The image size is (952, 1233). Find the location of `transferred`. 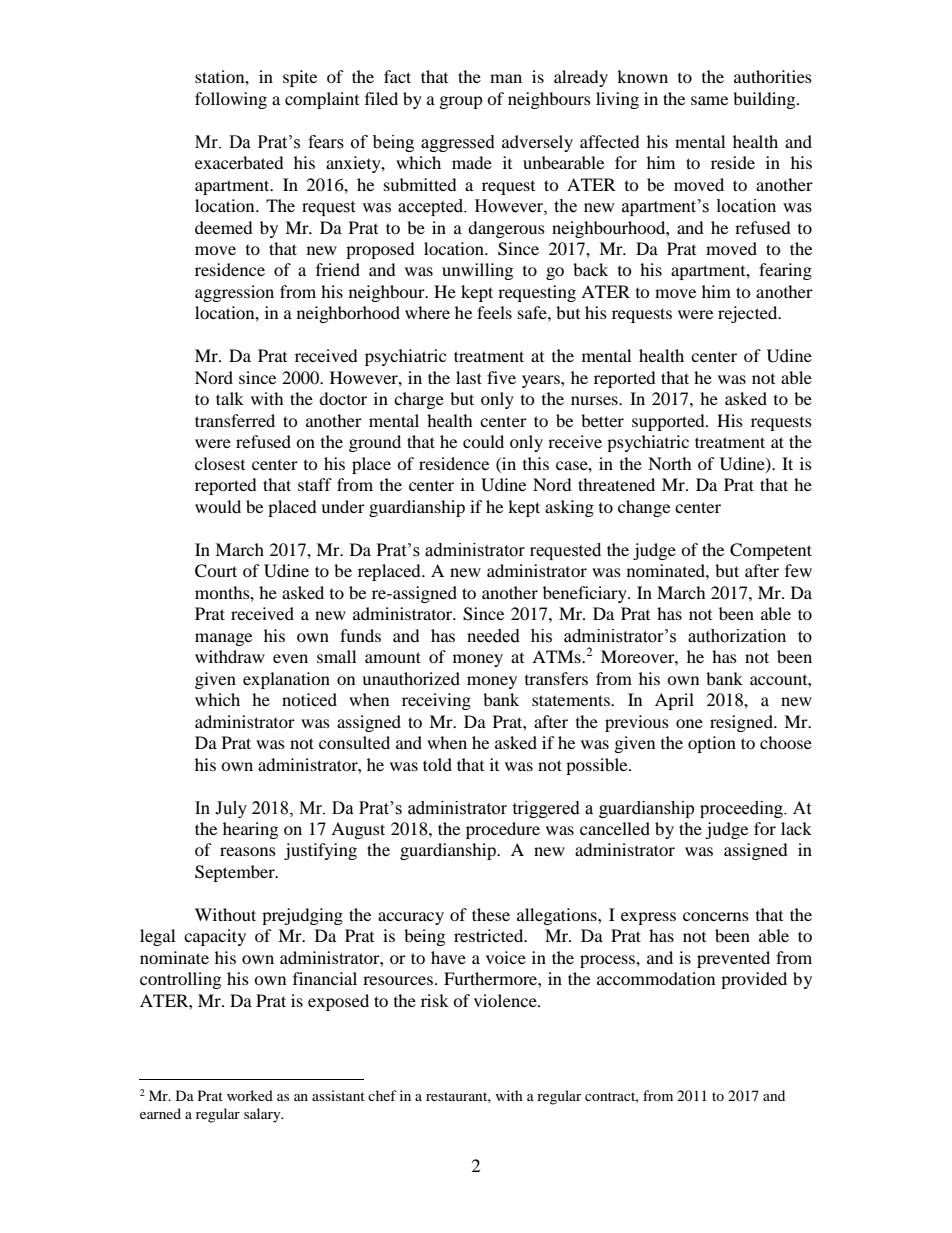

transferred is located at coordinates (235, 420).
